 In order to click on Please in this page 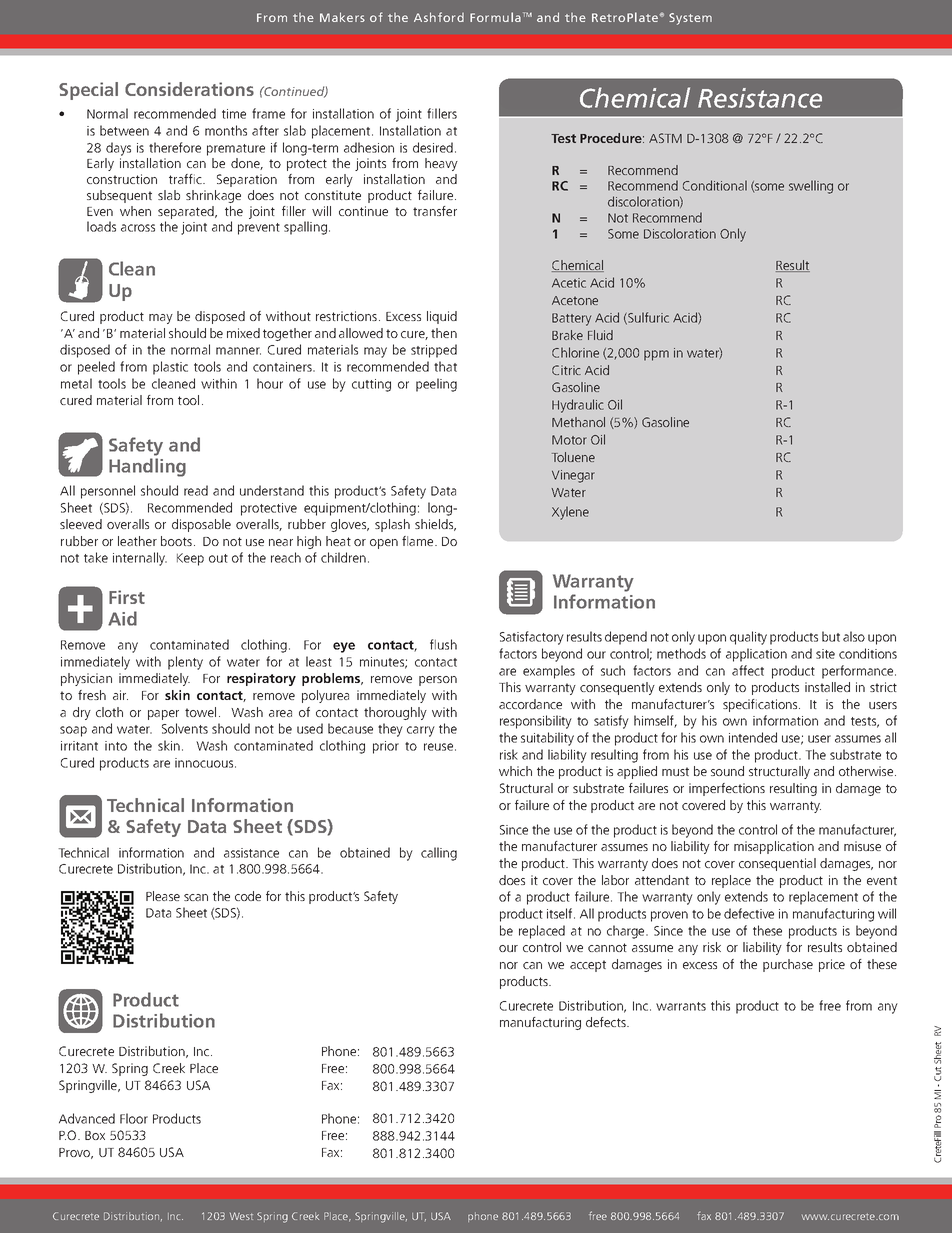, I will do `click(163, 896)`.
